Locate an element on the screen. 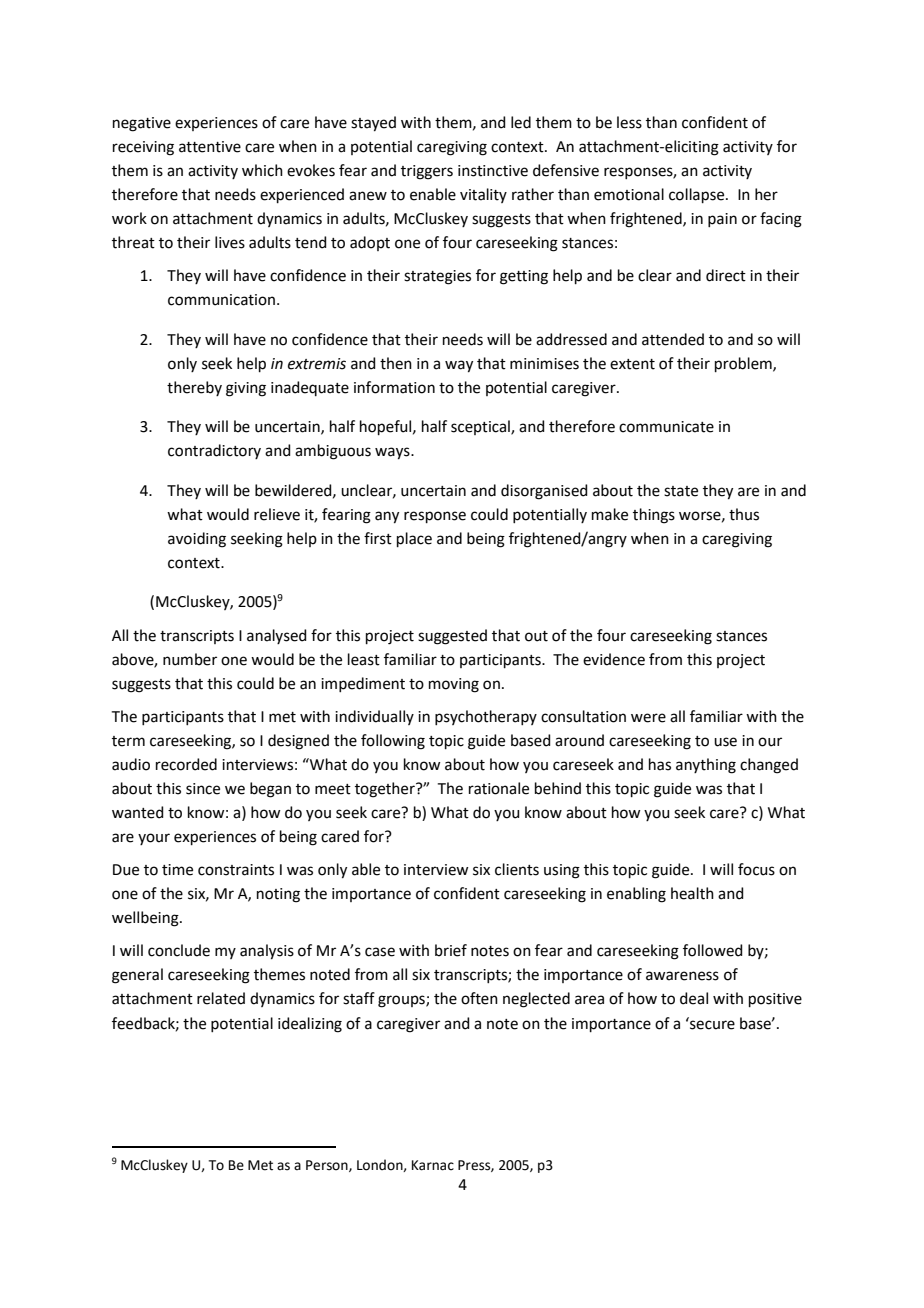 This screenshot has width=924, height=1308. triggers is located at coordinates (427, 172).
